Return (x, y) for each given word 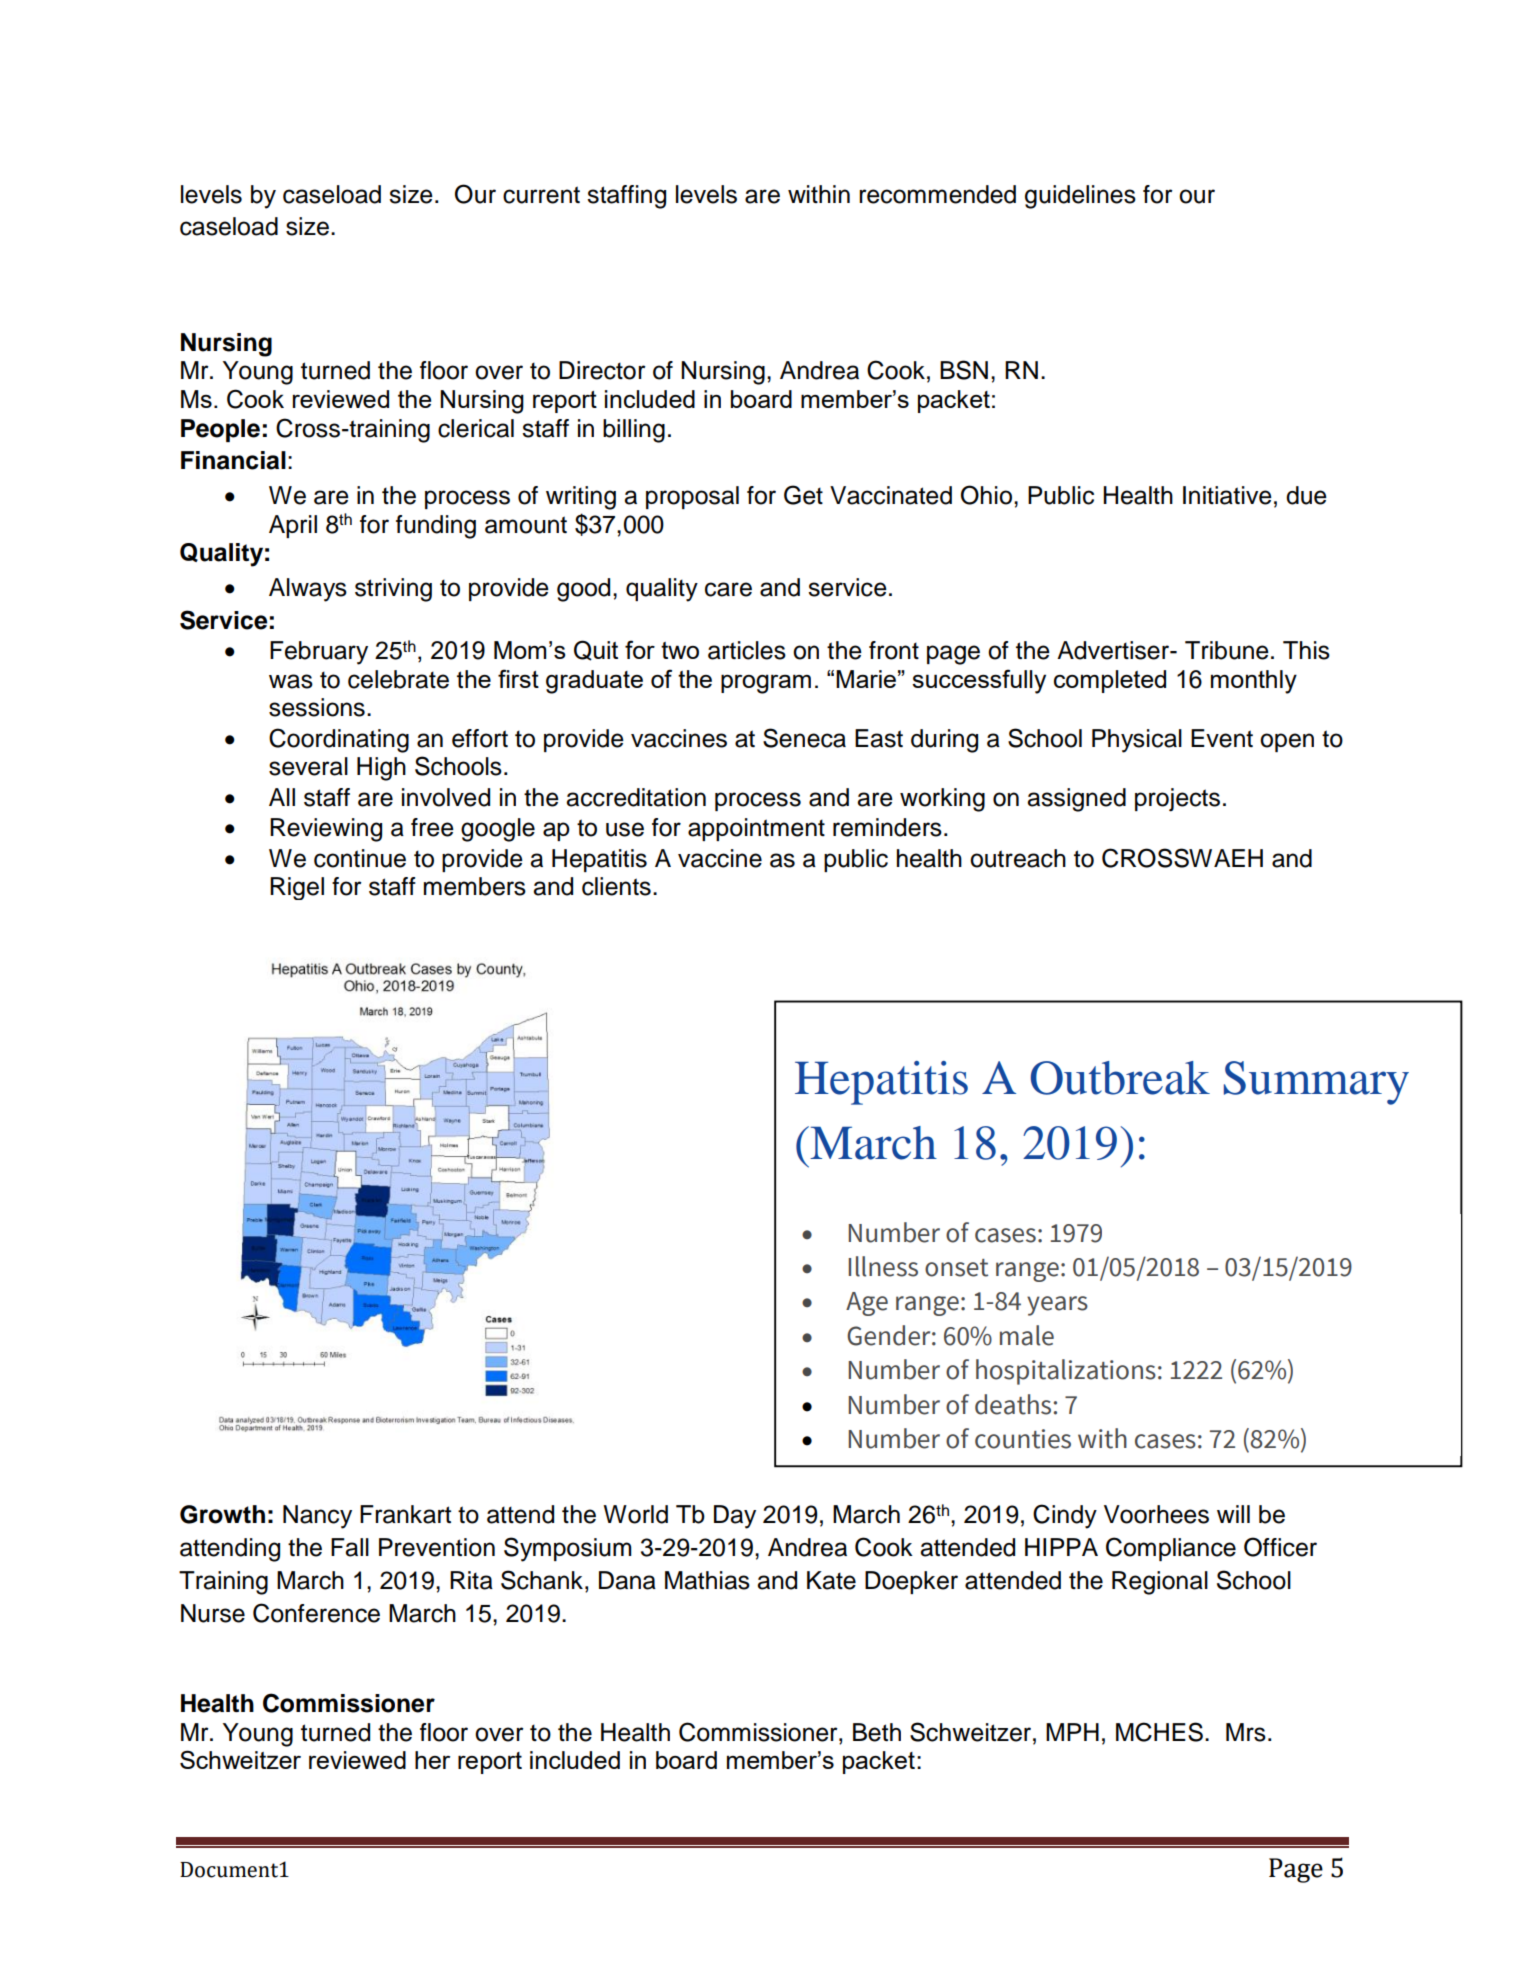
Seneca (804, 738)
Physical (1137, 741)
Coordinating (339, 740)
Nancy (317, 1517)
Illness (883, 1266)
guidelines (1080, 197)
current (541, 195)
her (432, 1760)
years (1057, 1306)
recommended (937, 194)
